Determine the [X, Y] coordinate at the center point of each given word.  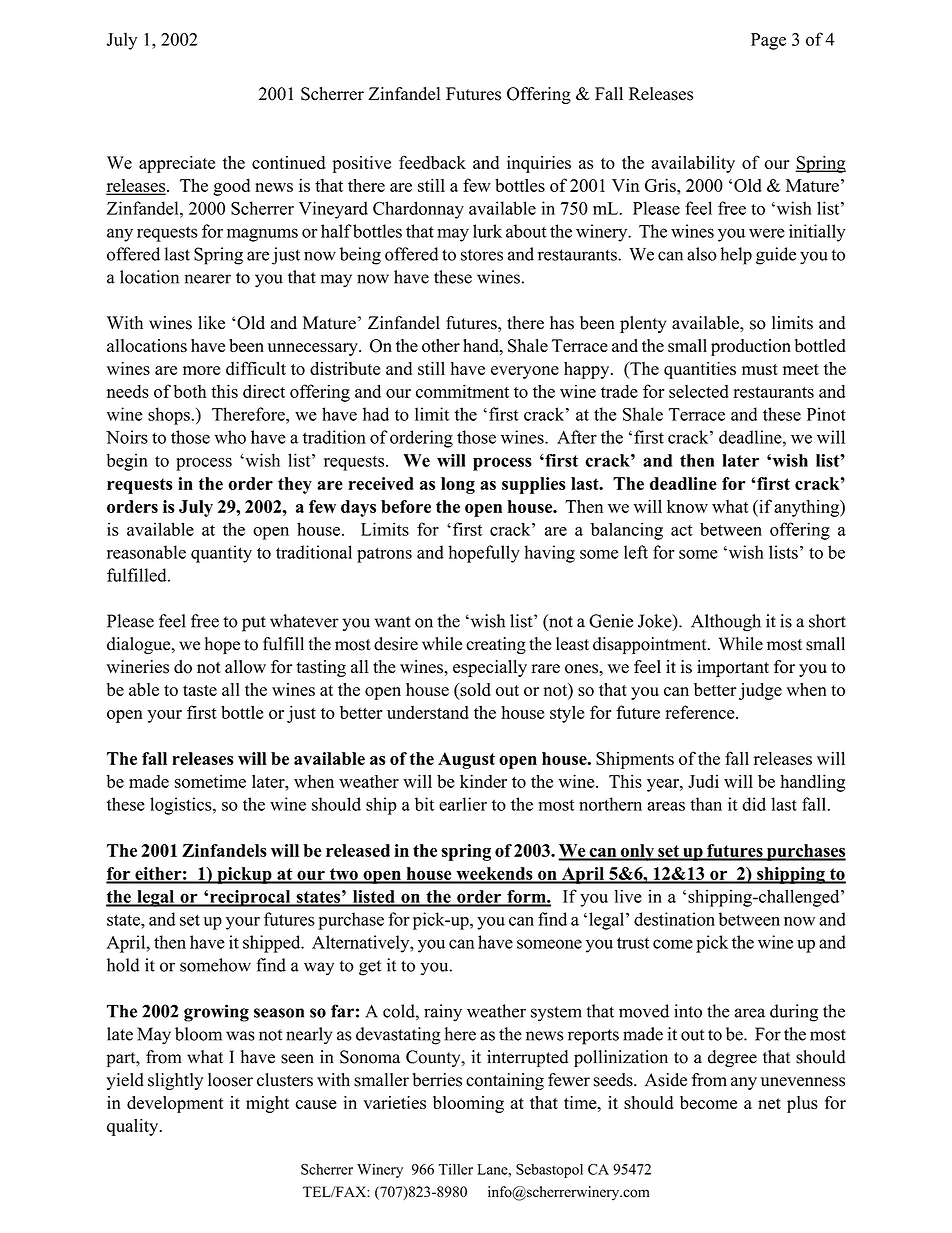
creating [496, 645]
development [175, 1104]
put [254, 624]
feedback [432, 162]
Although [726, 623]
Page [768, 41]
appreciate [177, 164]
